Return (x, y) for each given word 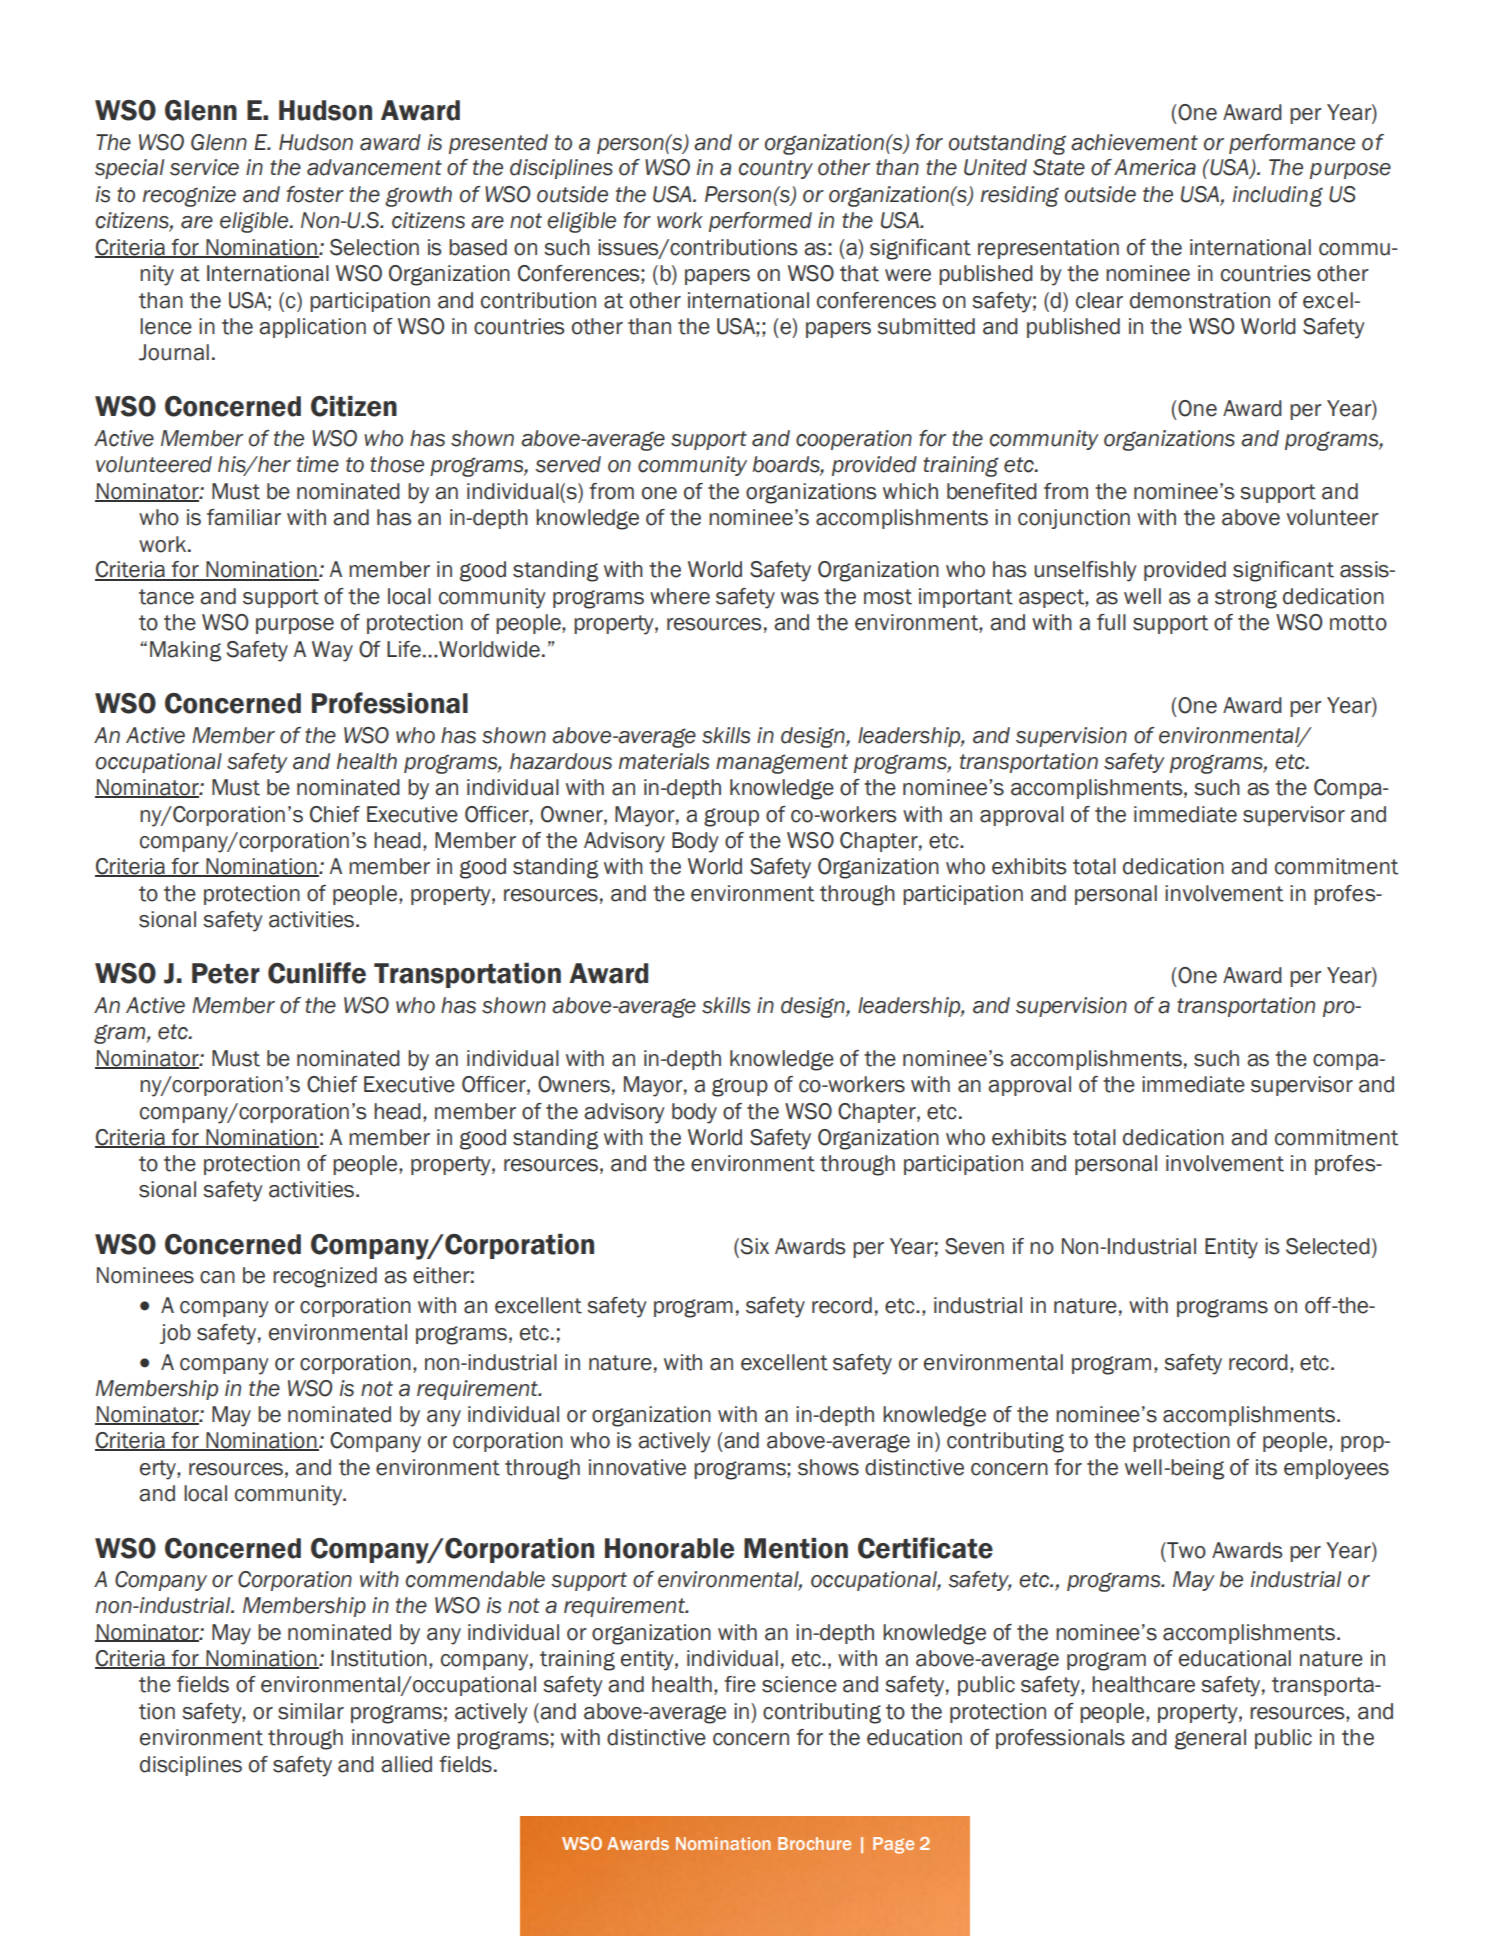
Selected (1328, 1246)
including (1278, 196)
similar (311, 1711)
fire (740, 1684)
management (782, 764)
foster (315, 194)
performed (760, 222)
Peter (226, 973)
